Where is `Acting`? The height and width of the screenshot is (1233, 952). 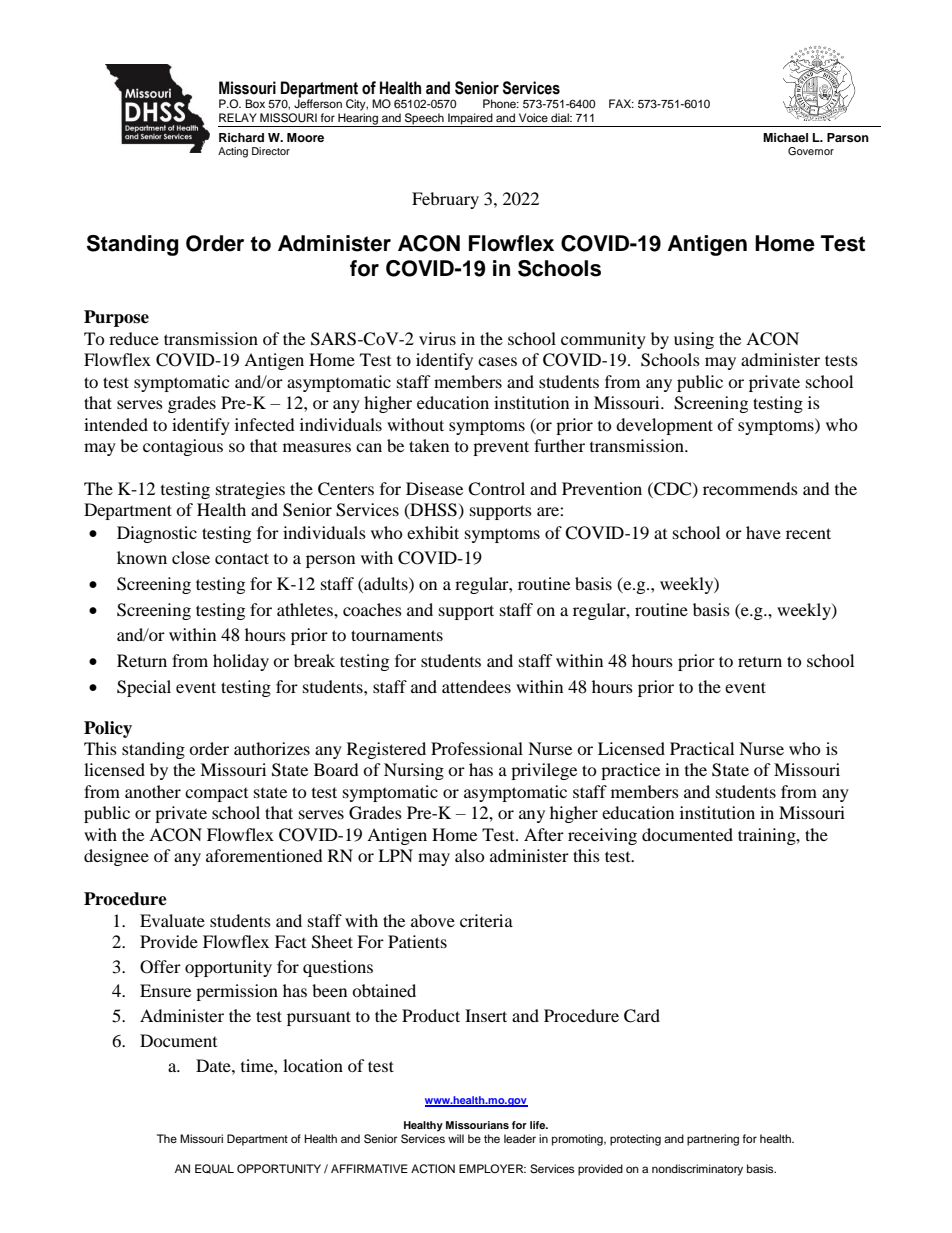
Acting is located at coordinates (233, 152).
